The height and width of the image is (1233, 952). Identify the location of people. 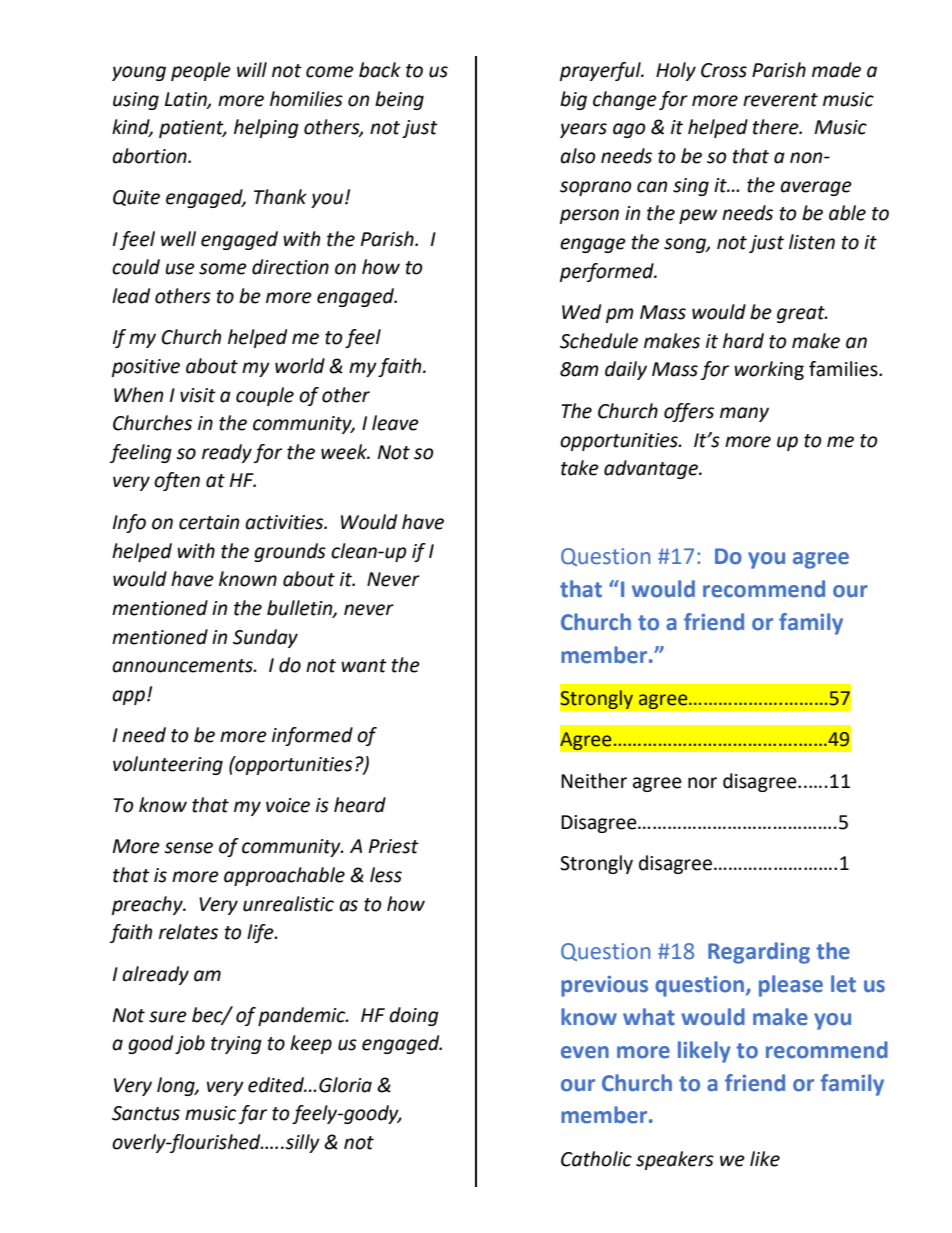
(201, 71).
